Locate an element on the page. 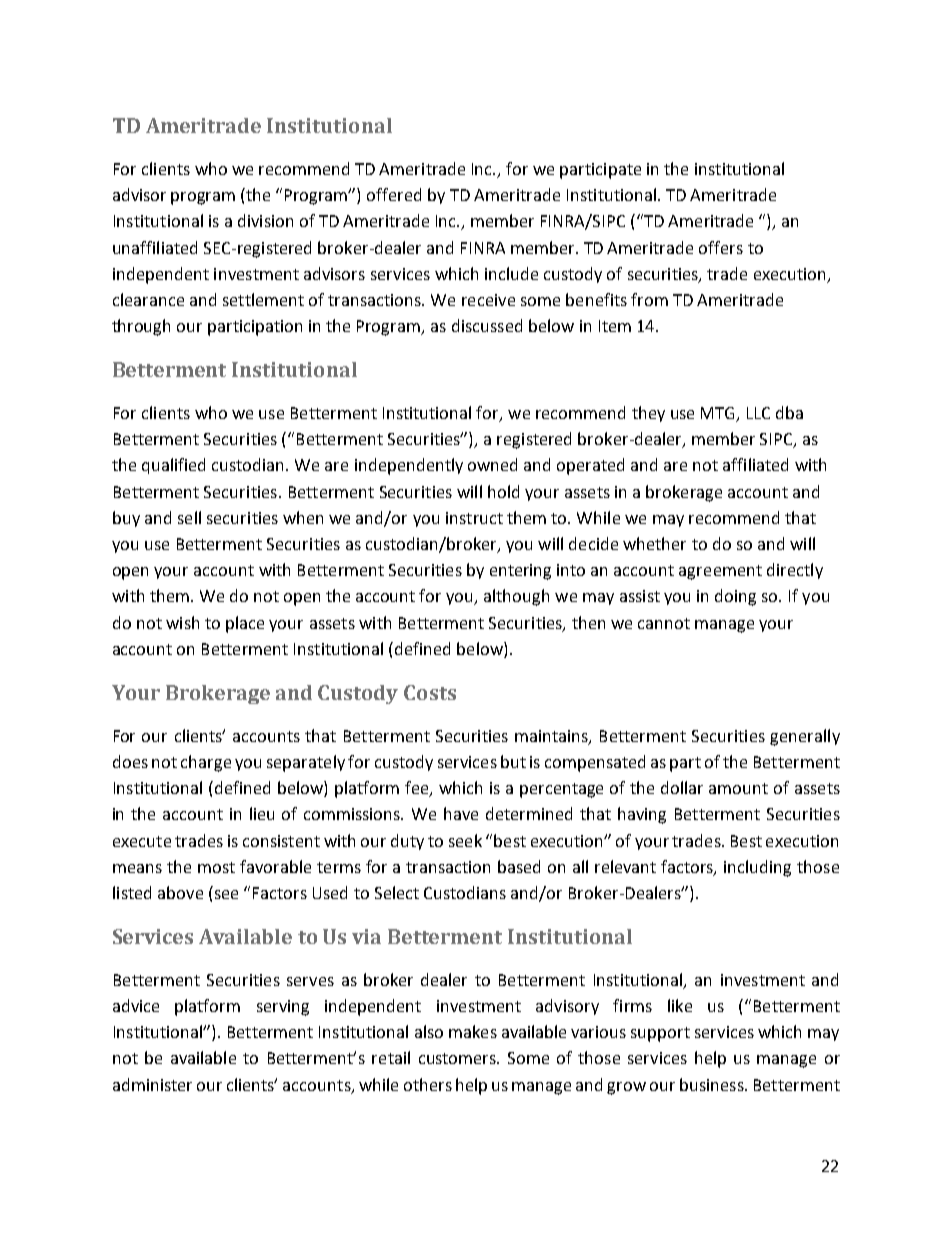 The image size is (952, 1233). offered is located at coordinates (394, 194).
